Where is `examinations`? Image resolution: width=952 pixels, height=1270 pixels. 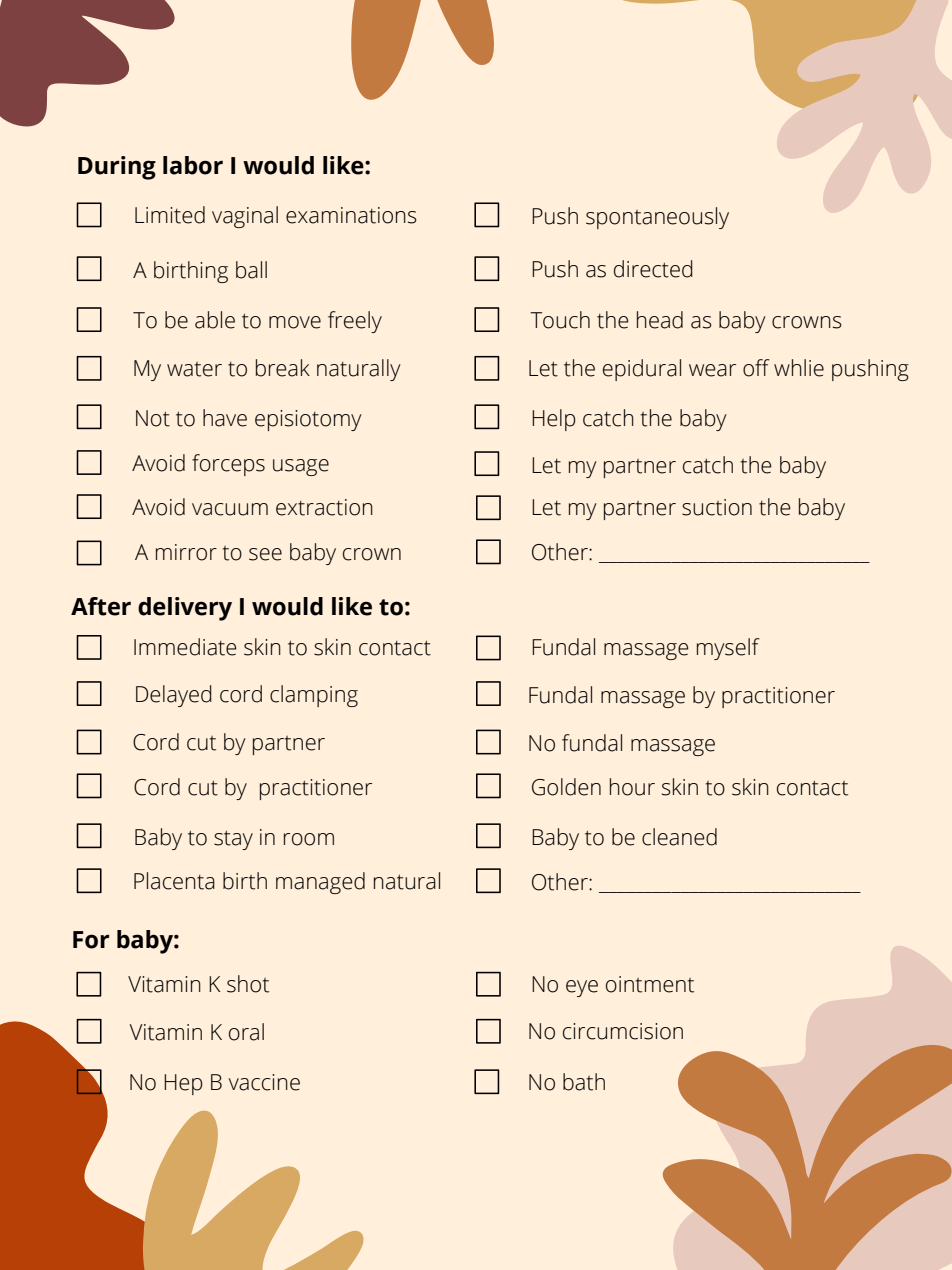
examinations is located at coordinates (351, 215).
